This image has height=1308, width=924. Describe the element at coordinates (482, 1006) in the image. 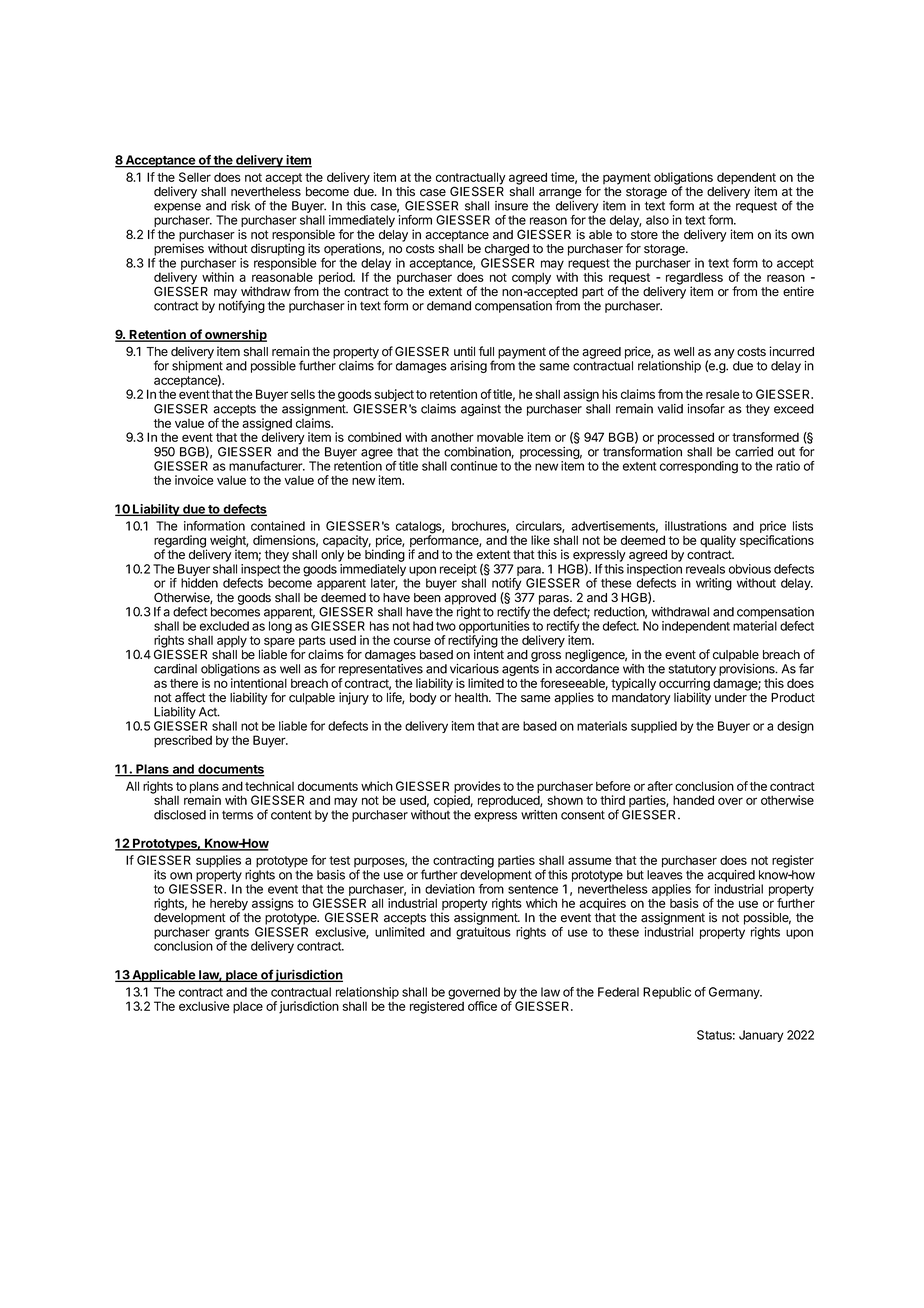

I see `office` at that location.
